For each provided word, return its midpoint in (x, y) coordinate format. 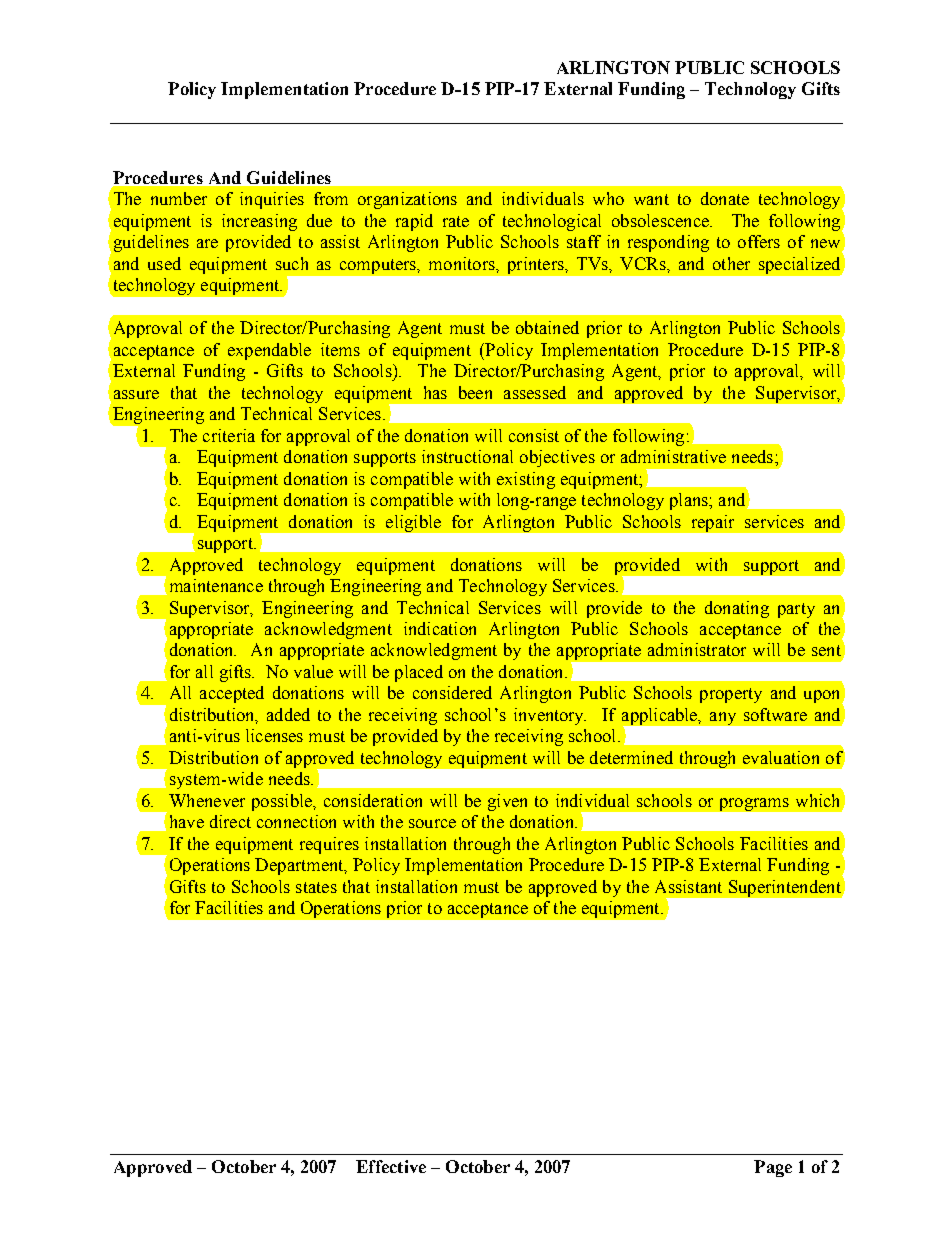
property (731, 695)
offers (759, 241)
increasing (259, 222)
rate (456, 221)
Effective (391, 1166)
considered (452, 692)
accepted (232, 694)
